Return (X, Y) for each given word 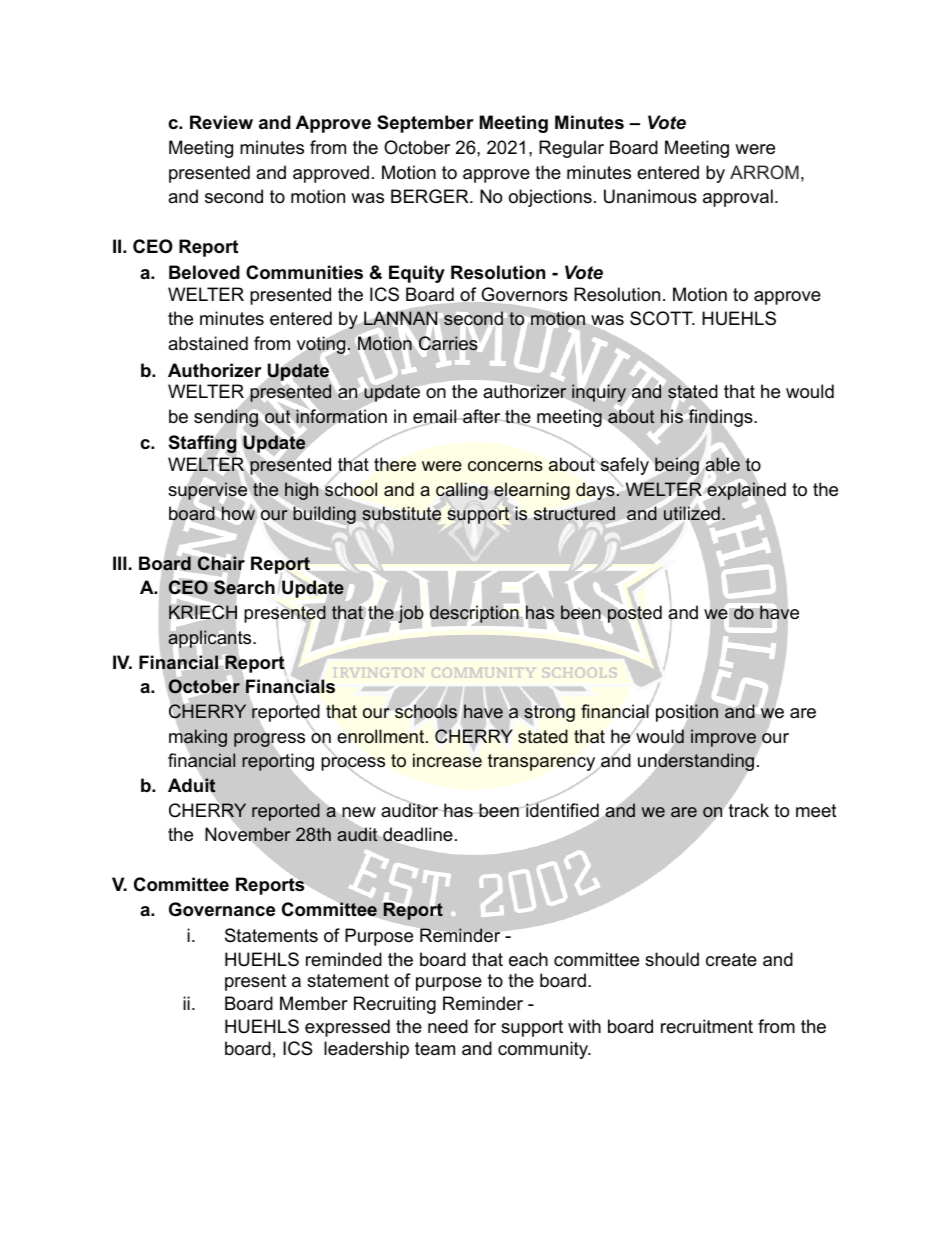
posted (634, 614)
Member (314, 1003)
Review (221, 122)
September (425, 124)
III (120, 563)
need (448, 1026)
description (474, 614)
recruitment (707, 1026)
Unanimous (650, 196)
